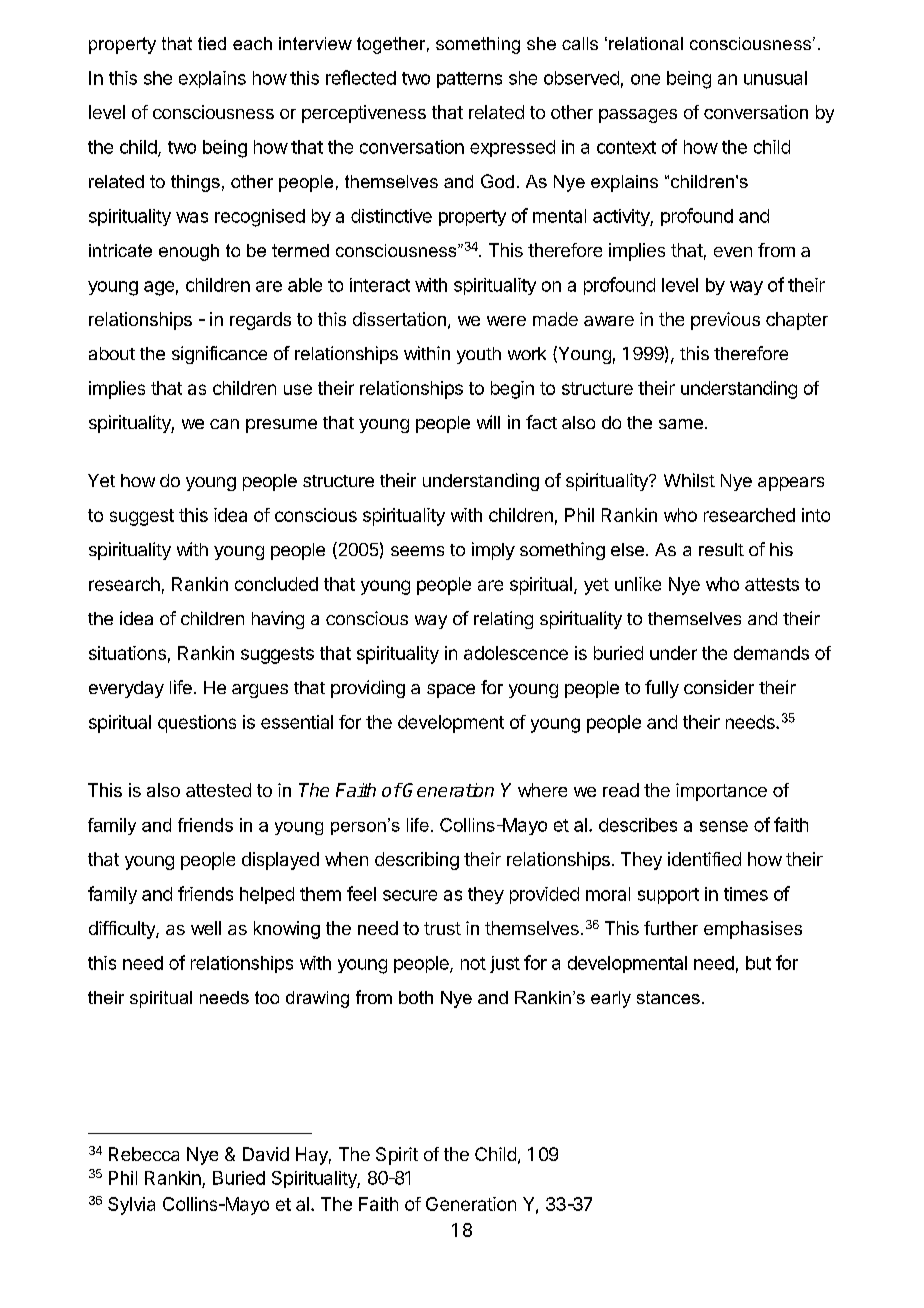 The image size is (924, 1308). I want to click on but, so click(758, 963).
